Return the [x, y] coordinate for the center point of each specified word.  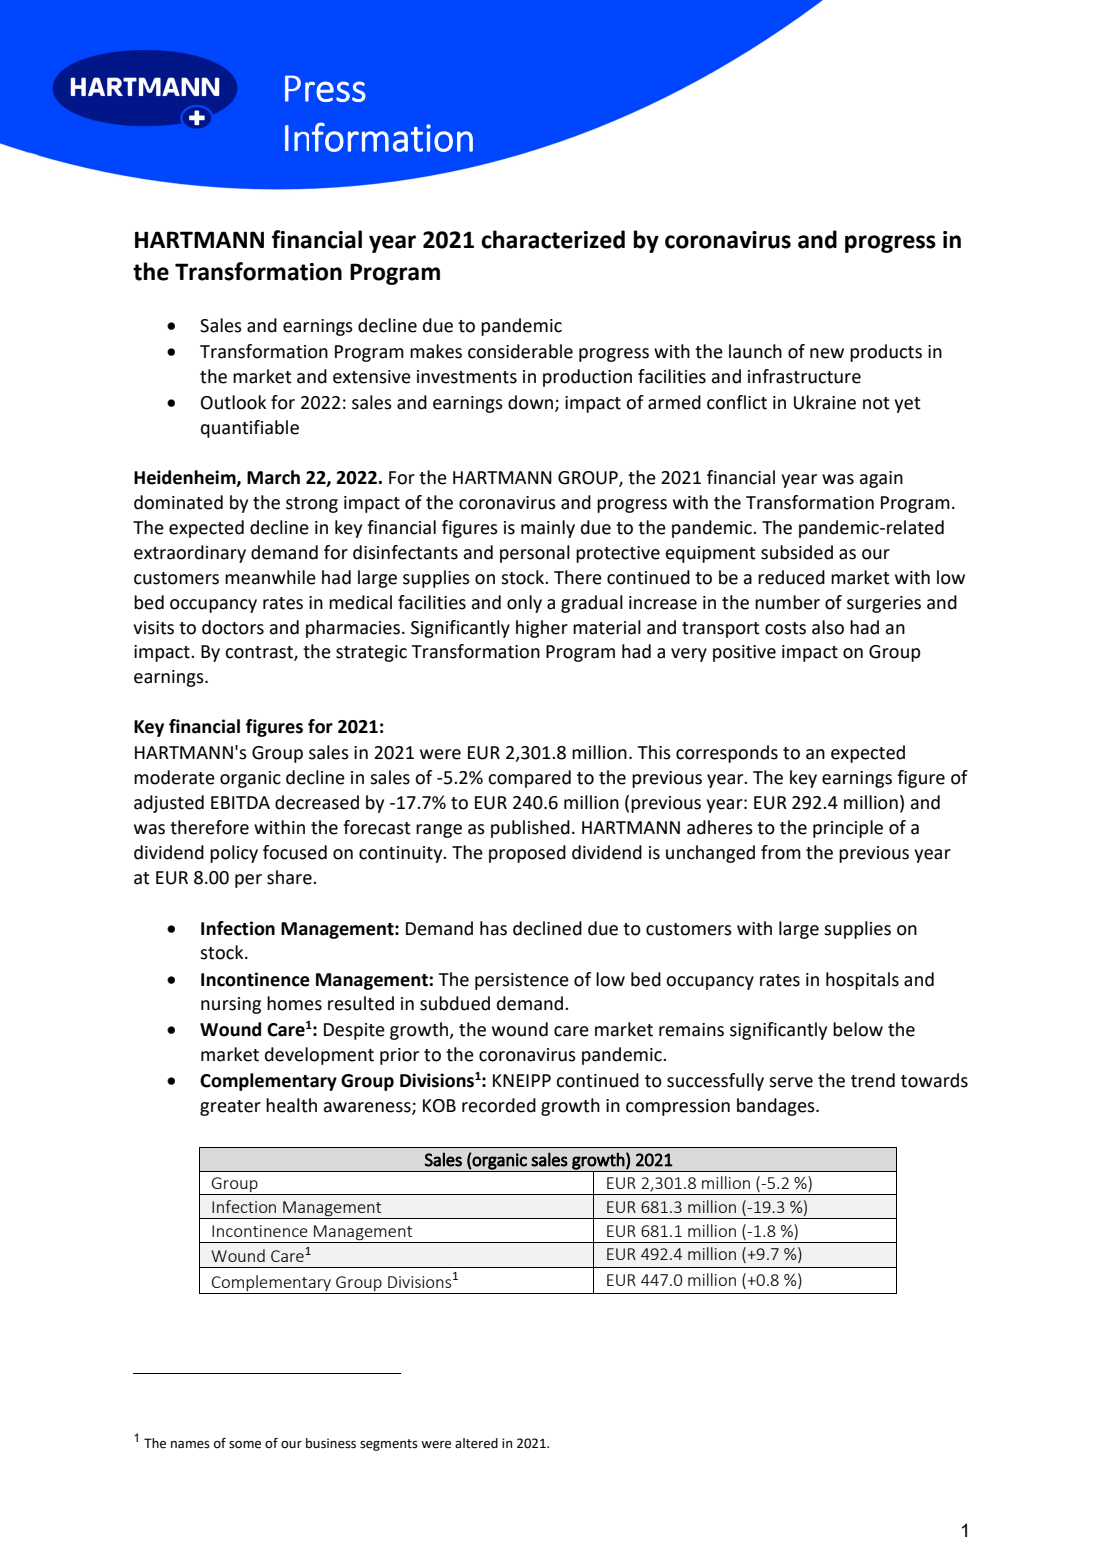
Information [379, 137]
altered [476, 1443]
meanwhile [270, 577]
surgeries [884, 604]
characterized [553, 239]
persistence [522, 981]
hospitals [862, 981]
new [827, 353]
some [245, 1445]
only [524, 604]
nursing [231, 1005]
